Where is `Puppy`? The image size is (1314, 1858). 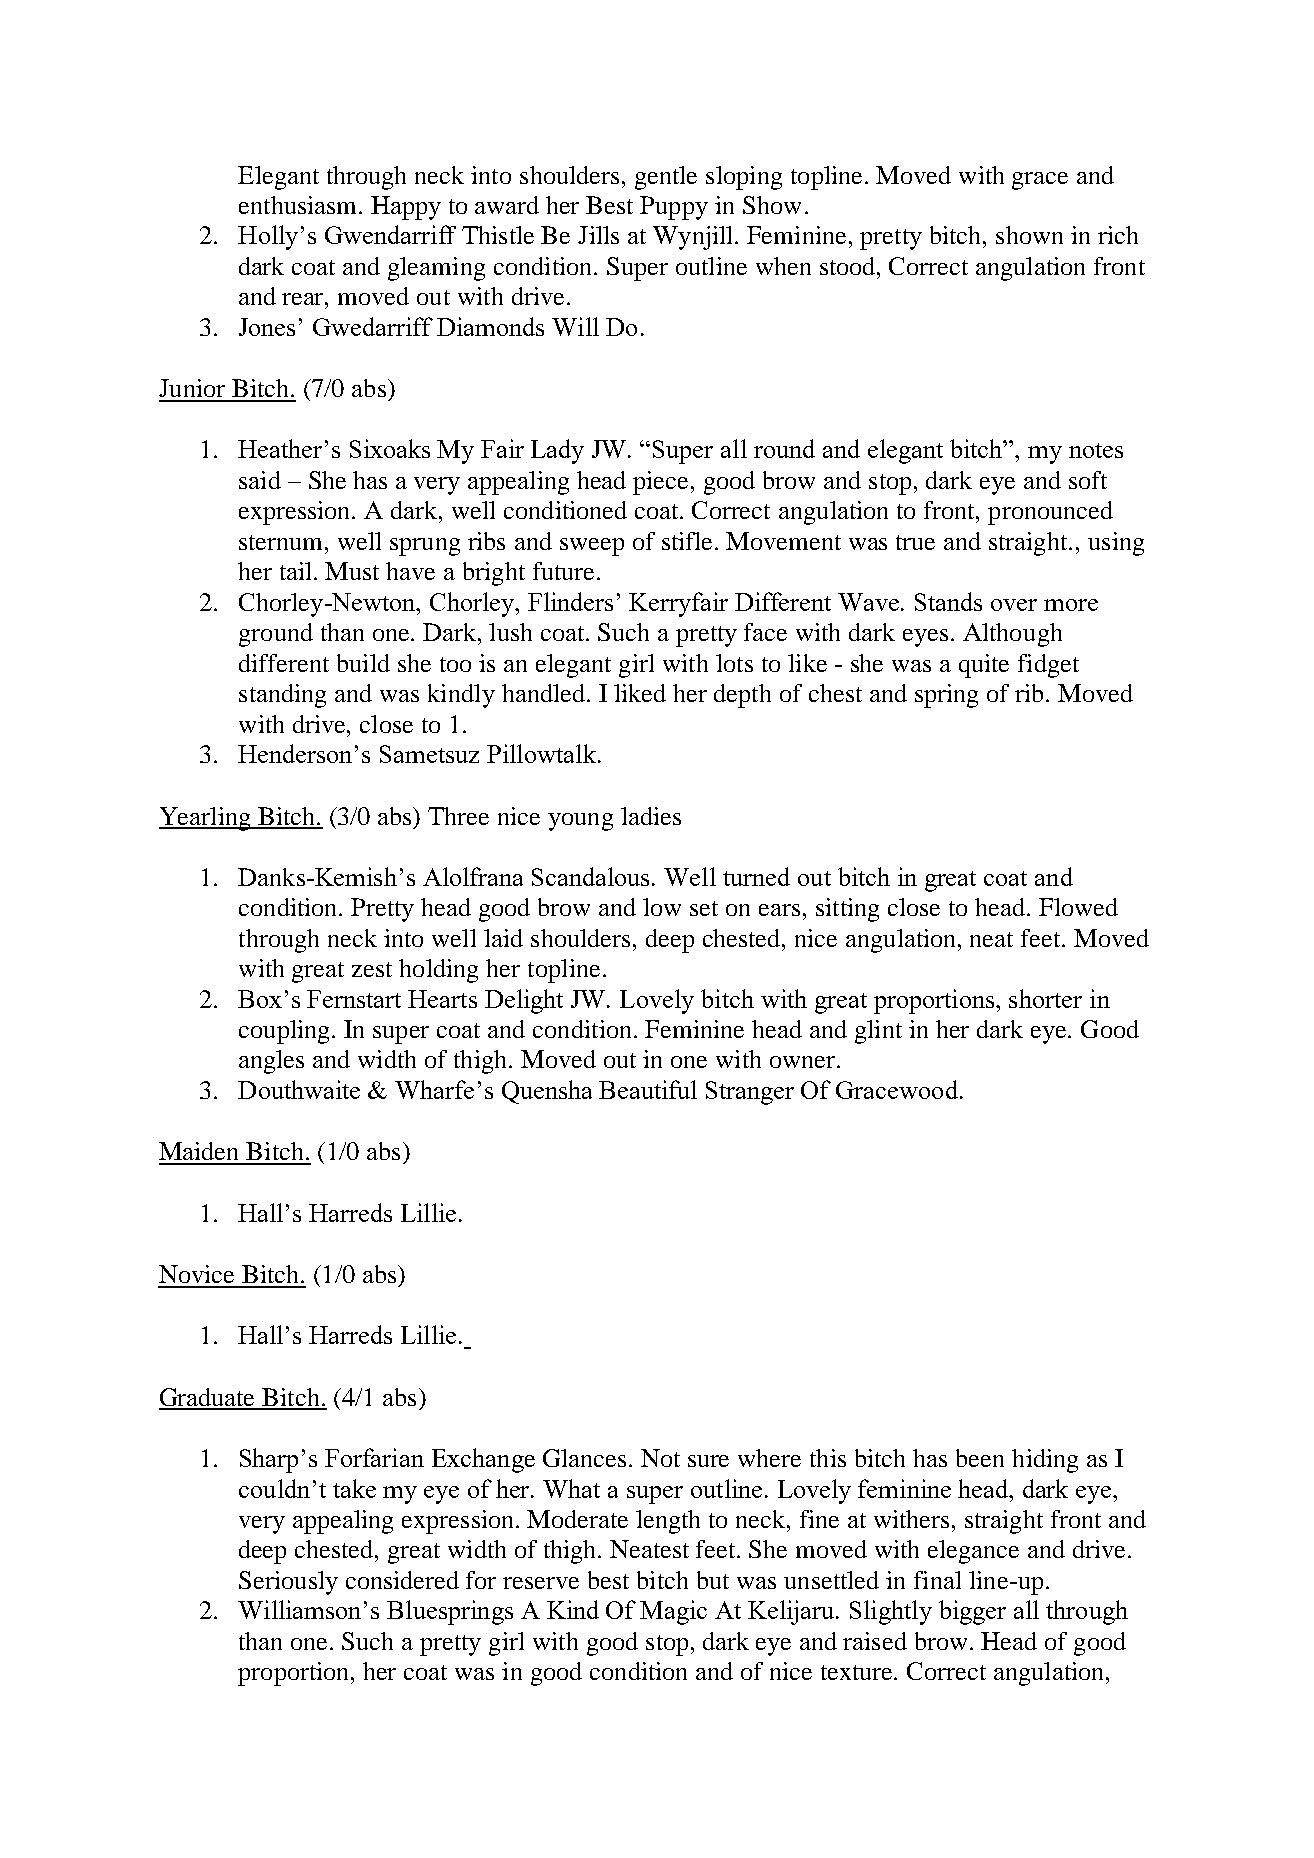 Puppy is located at coordinates (674, 208).
